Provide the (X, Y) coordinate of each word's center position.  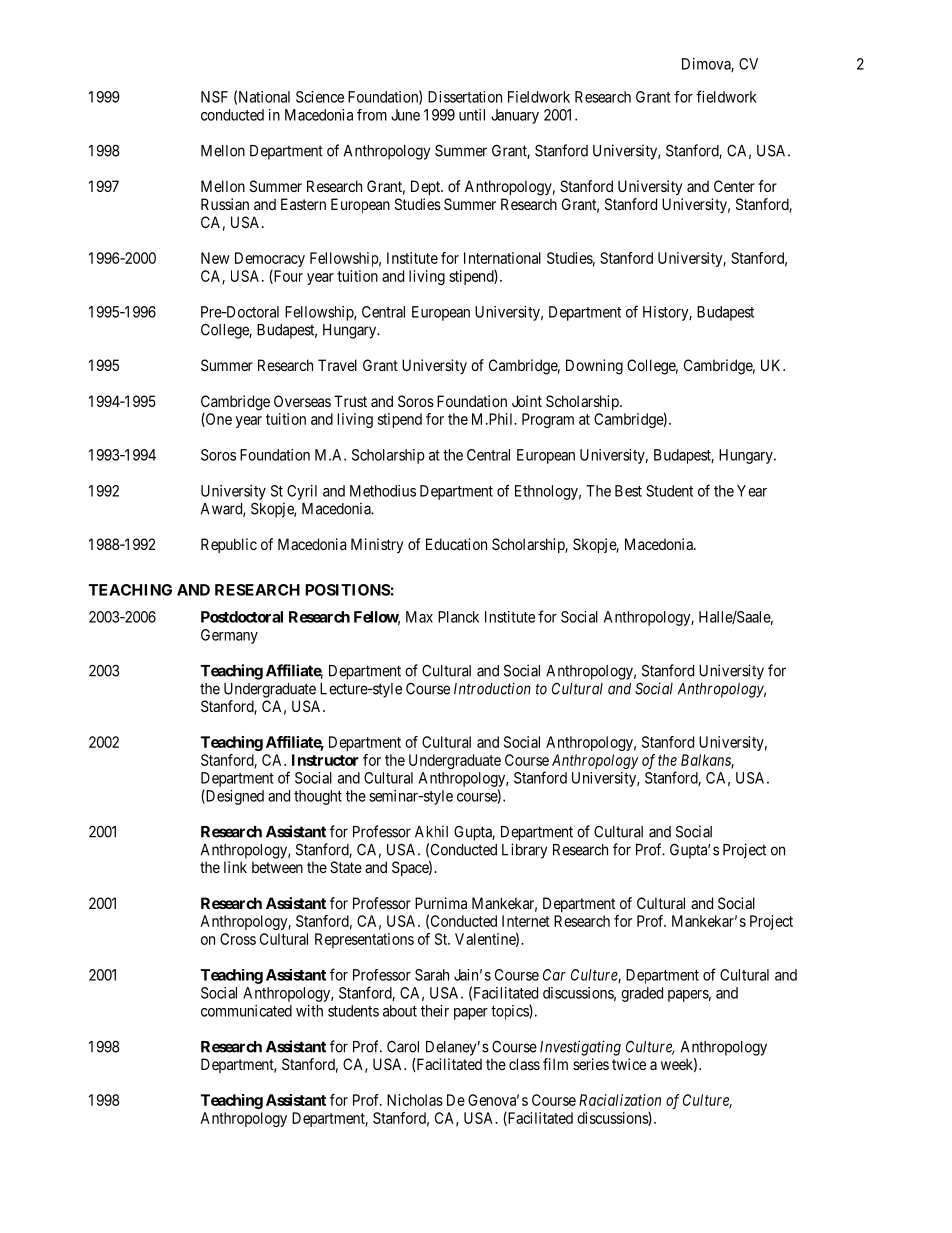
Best (628, 491)
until (472, 115)
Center (734, 186)
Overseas (302, 401)
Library (524, 851)
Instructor (325, 760)
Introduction (492, 688)
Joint (527, 401)
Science (320, 97)
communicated (246, 1011)
